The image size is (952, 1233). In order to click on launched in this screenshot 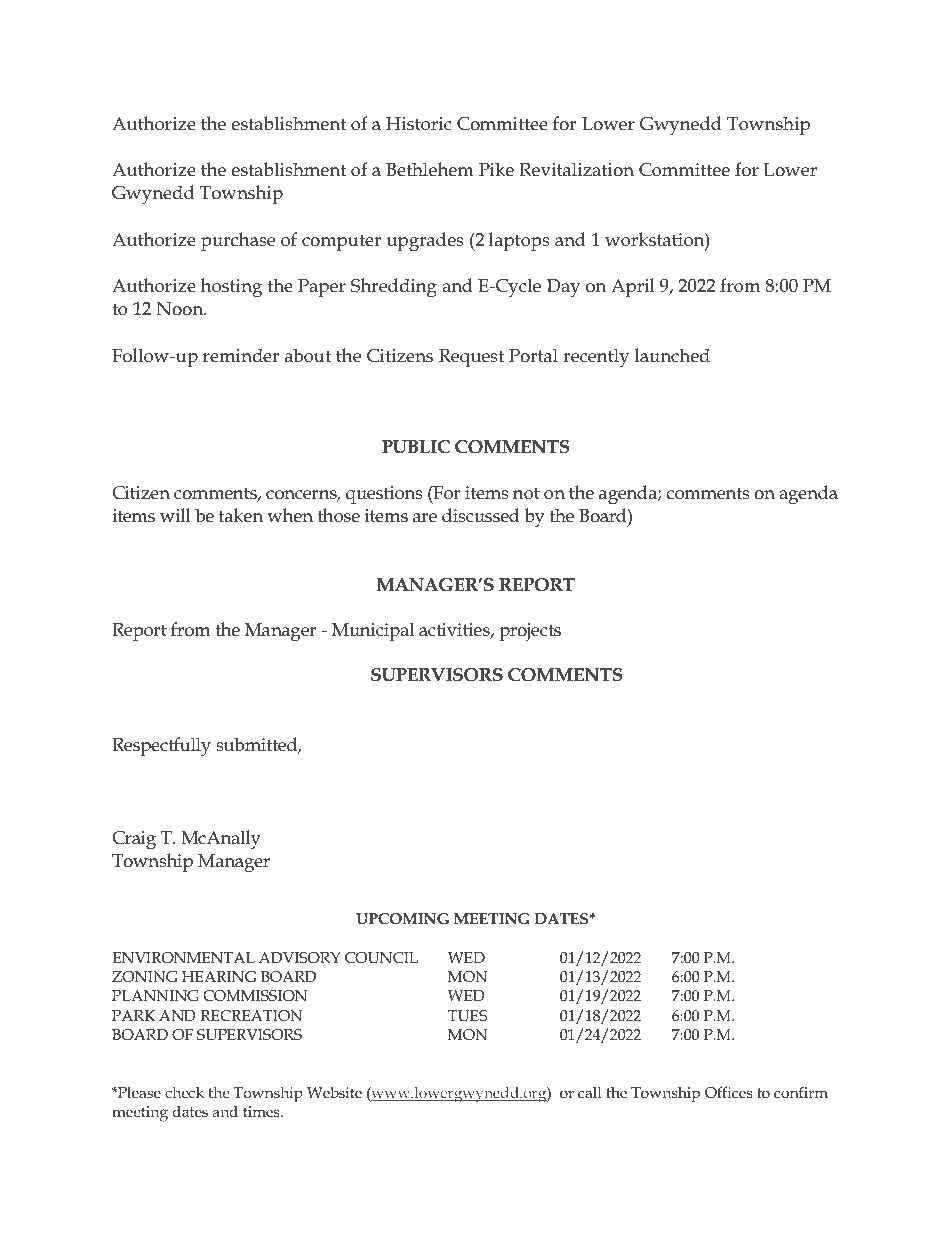, I will do `click(672, 355)`.
